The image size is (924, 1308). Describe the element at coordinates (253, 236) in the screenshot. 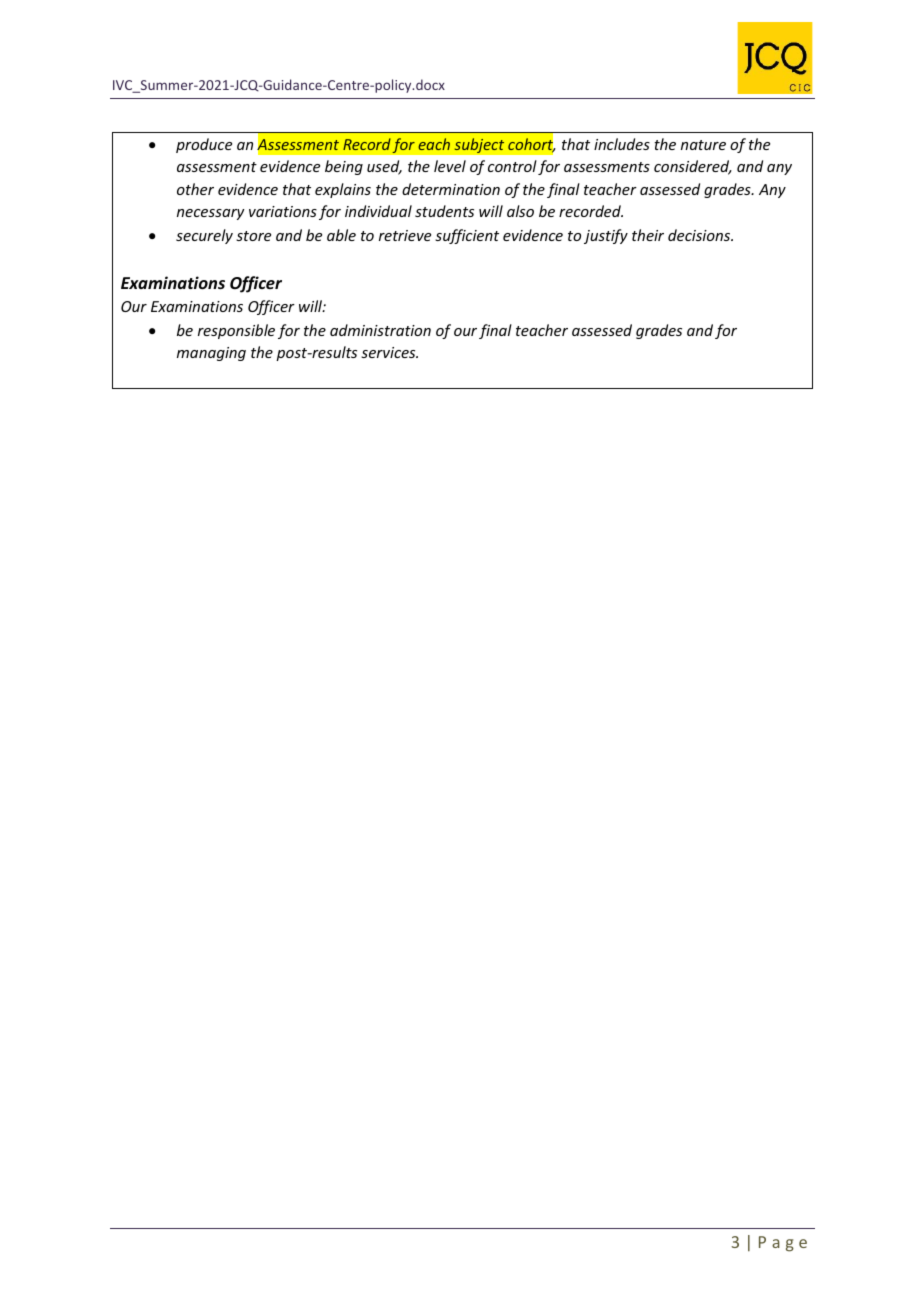

I see `store` at that location.
